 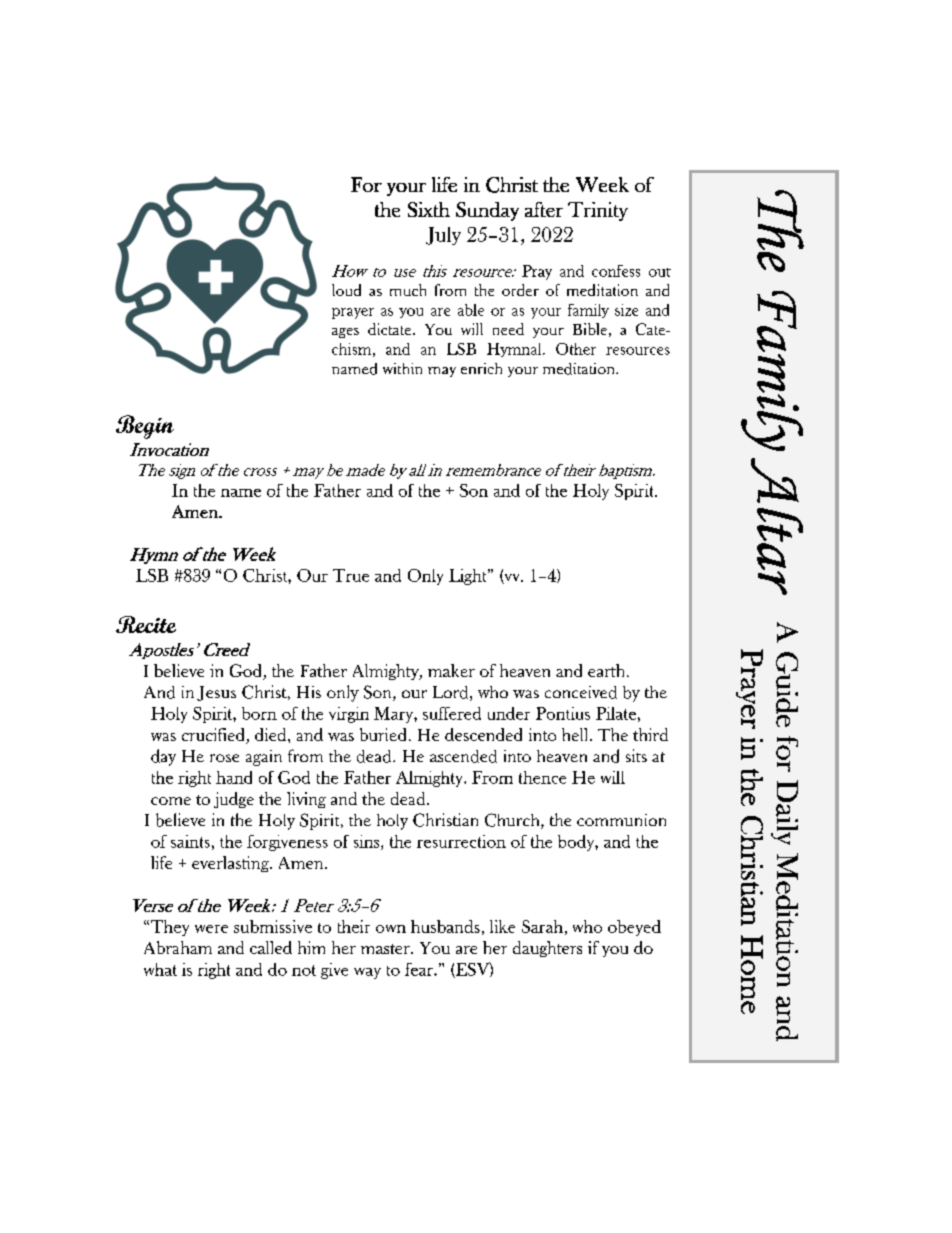 I want to click on confess, so click(x=616, y=271).
